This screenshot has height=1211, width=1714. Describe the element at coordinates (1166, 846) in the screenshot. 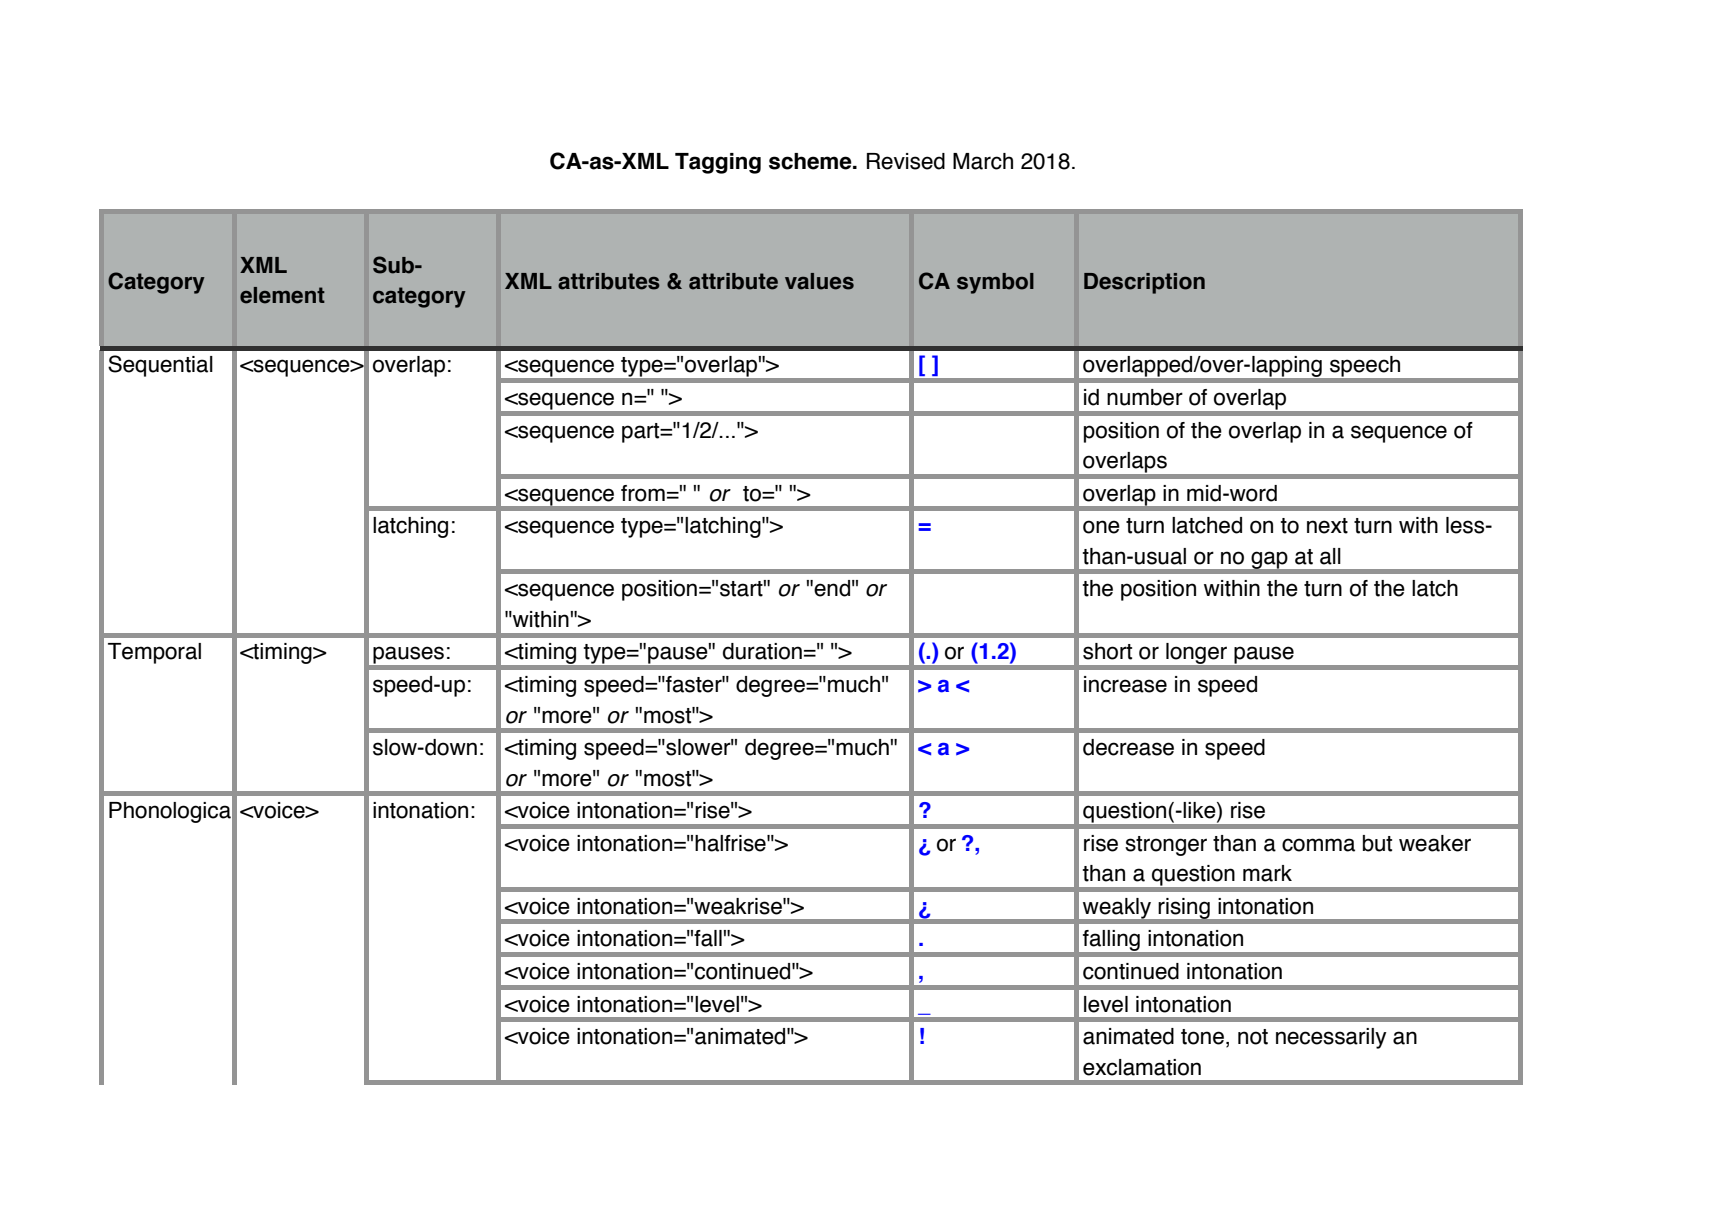

I see `stronger` at that location.
